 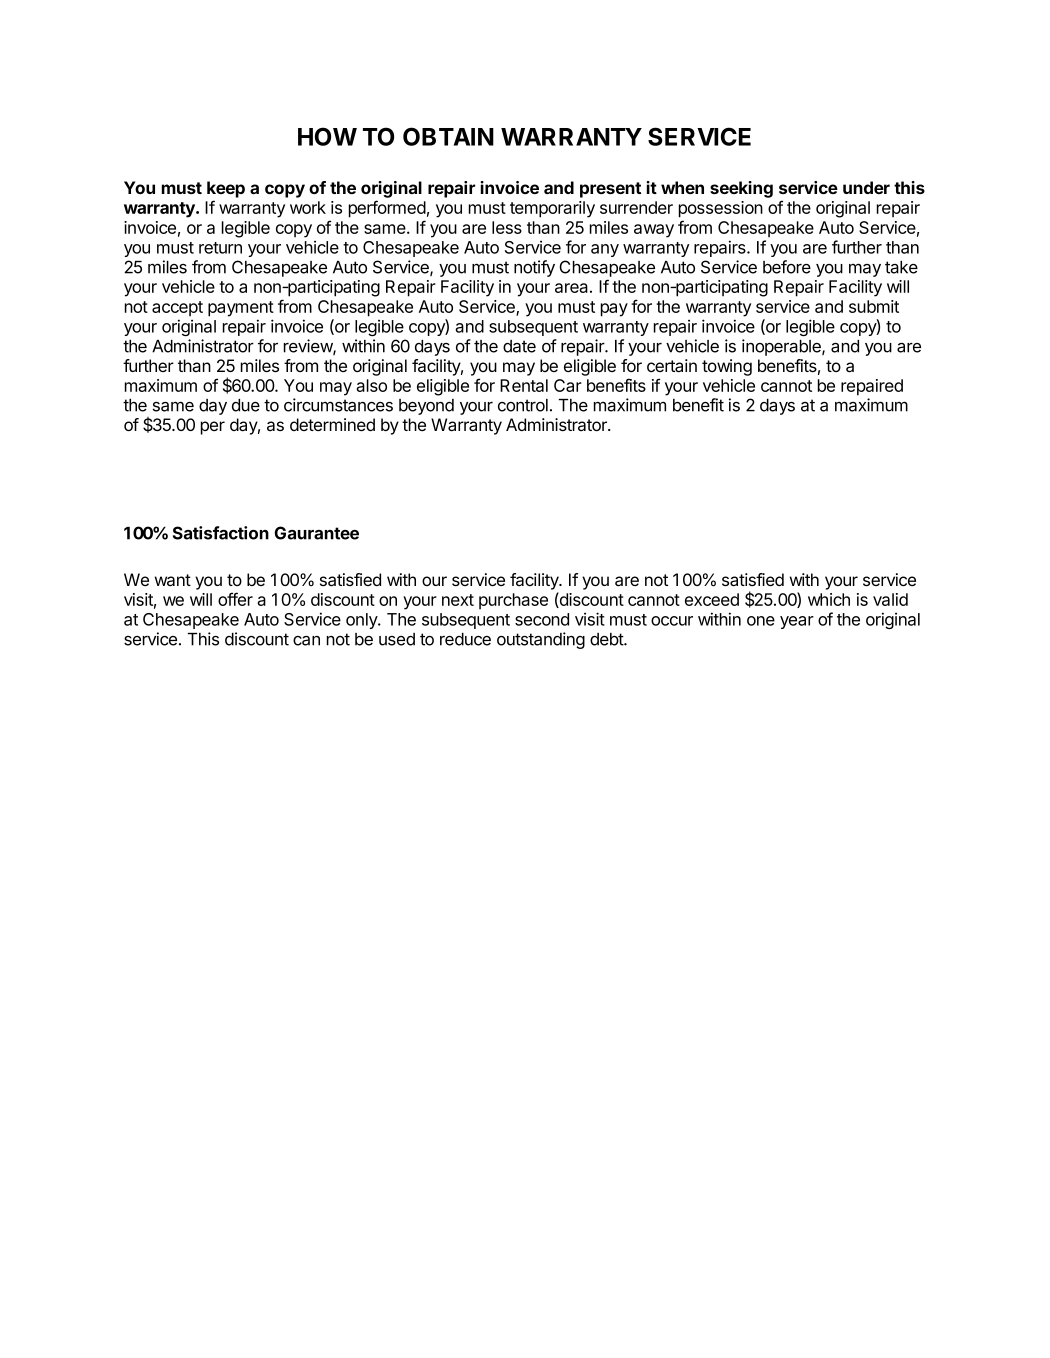 What do you see at coordinates (534, 268) in the page?
I see `notify` at bounding box center [534, 268].
